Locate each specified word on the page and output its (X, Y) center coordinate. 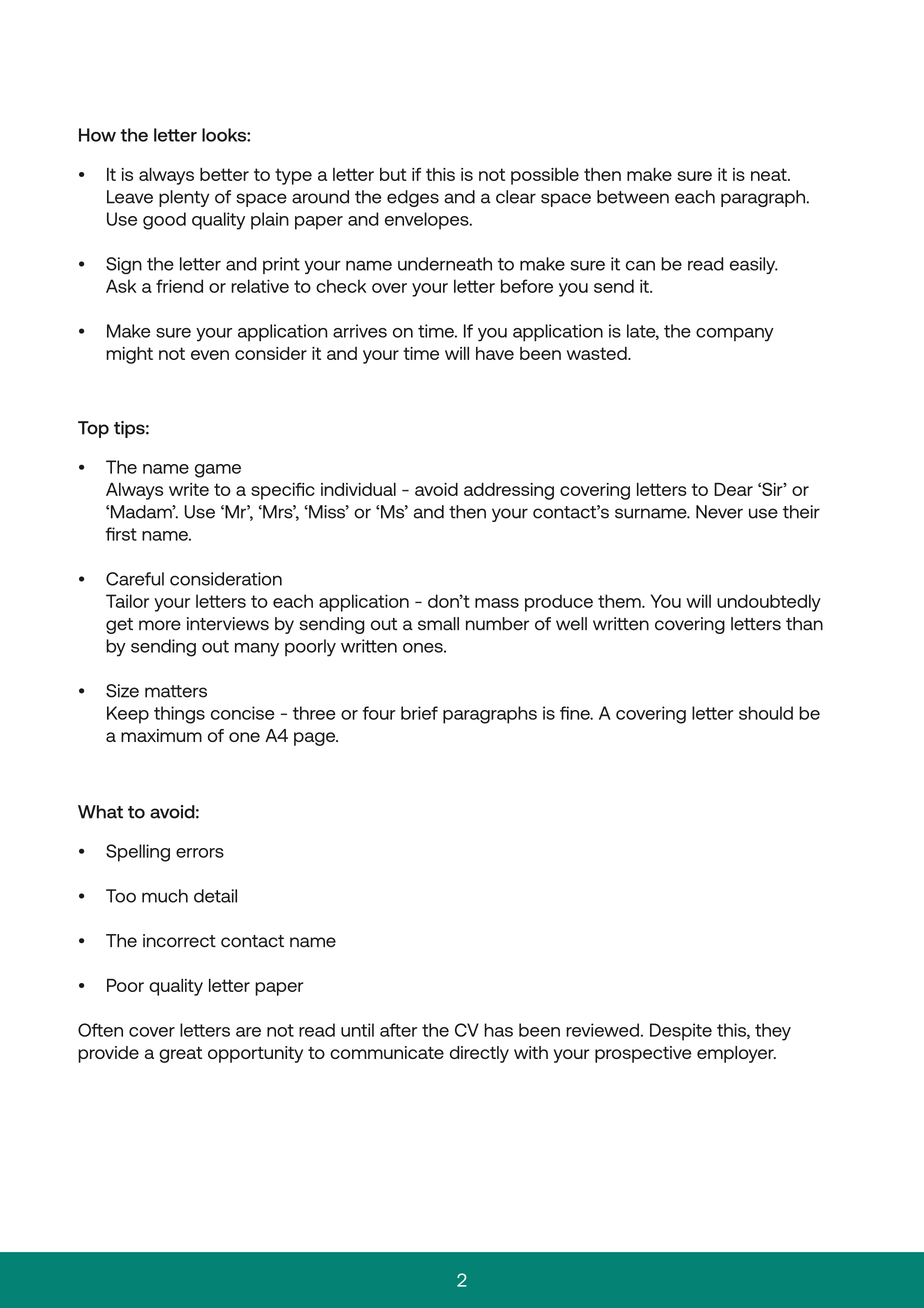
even (210, 355)
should (766, 713)
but (393, 174)
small (438, 624)
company (735, 335)
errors (200, 853)
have (495, 353)
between (633, 197)
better (224, 174)
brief (419, 713)
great (180, 1055)
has (498, 1030)
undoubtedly (769, 603)
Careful (135, 579)
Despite (681, 1032)
